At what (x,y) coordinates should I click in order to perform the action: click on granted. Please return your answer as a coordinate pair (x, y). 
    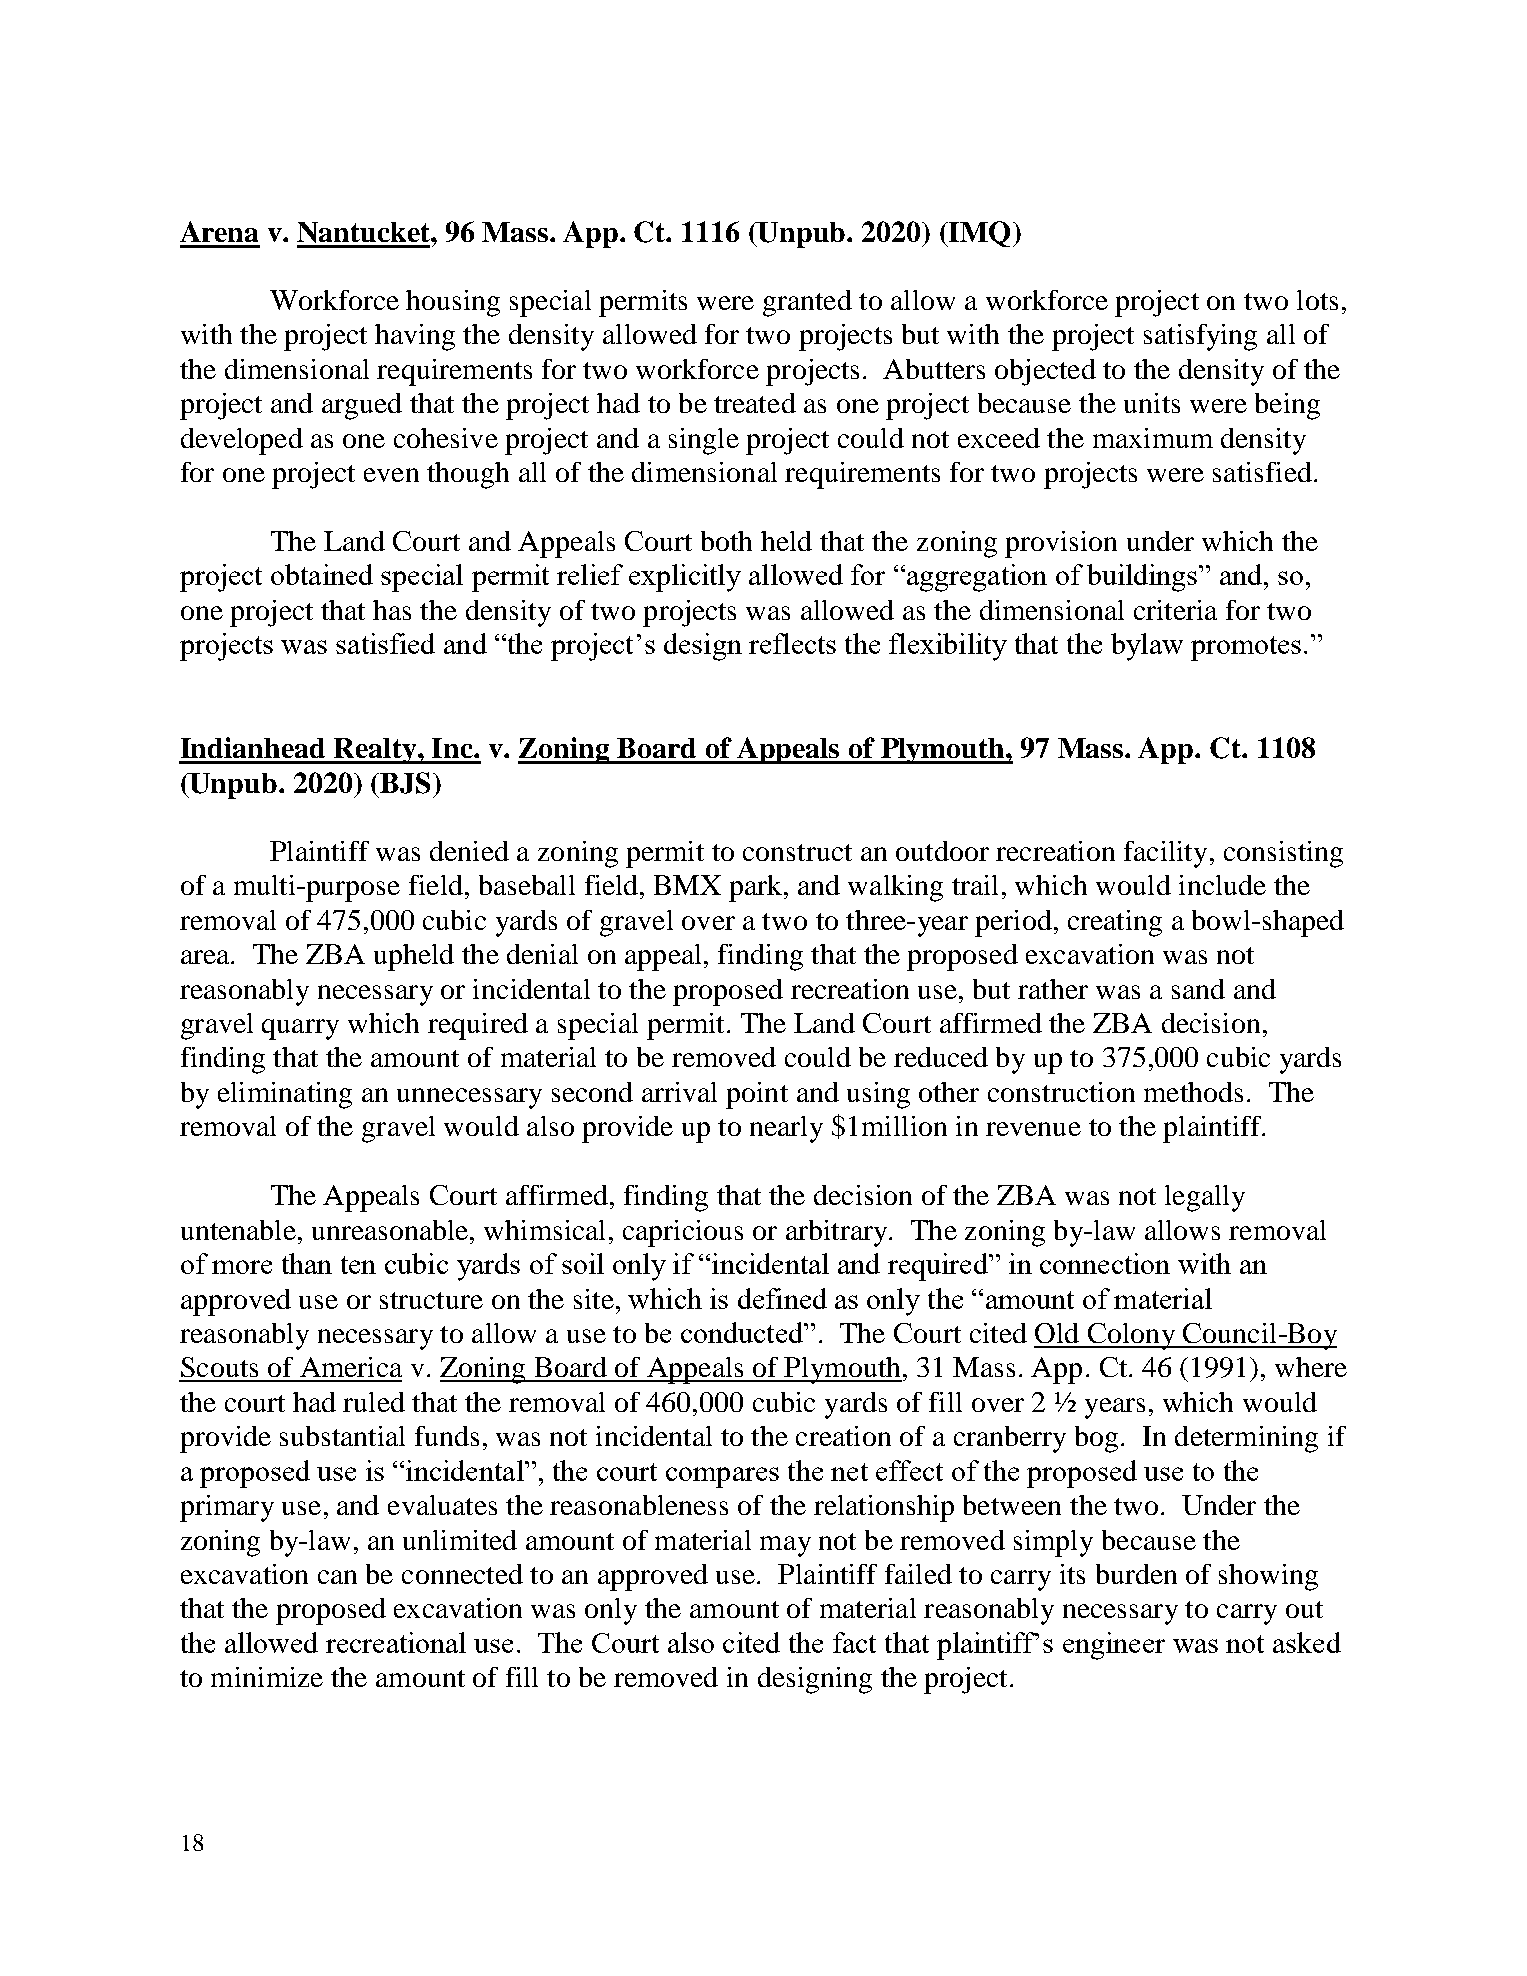
    Looking at the image, I should click on (807, 303).
